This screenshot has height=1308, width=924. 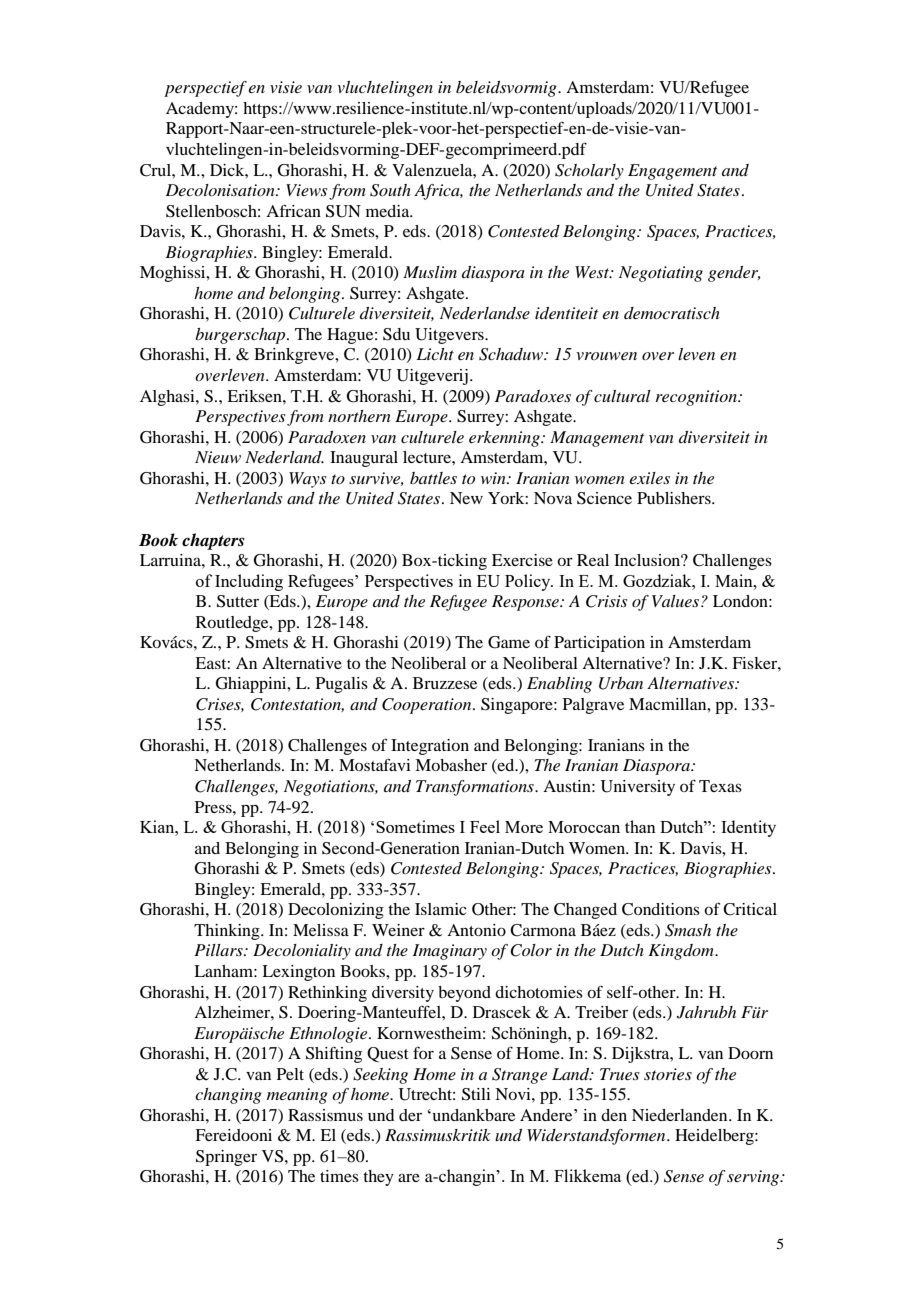 What do you see at coordinates (494, 478) in the screenshot?
I see `win` at bounding box center [494, 478].
